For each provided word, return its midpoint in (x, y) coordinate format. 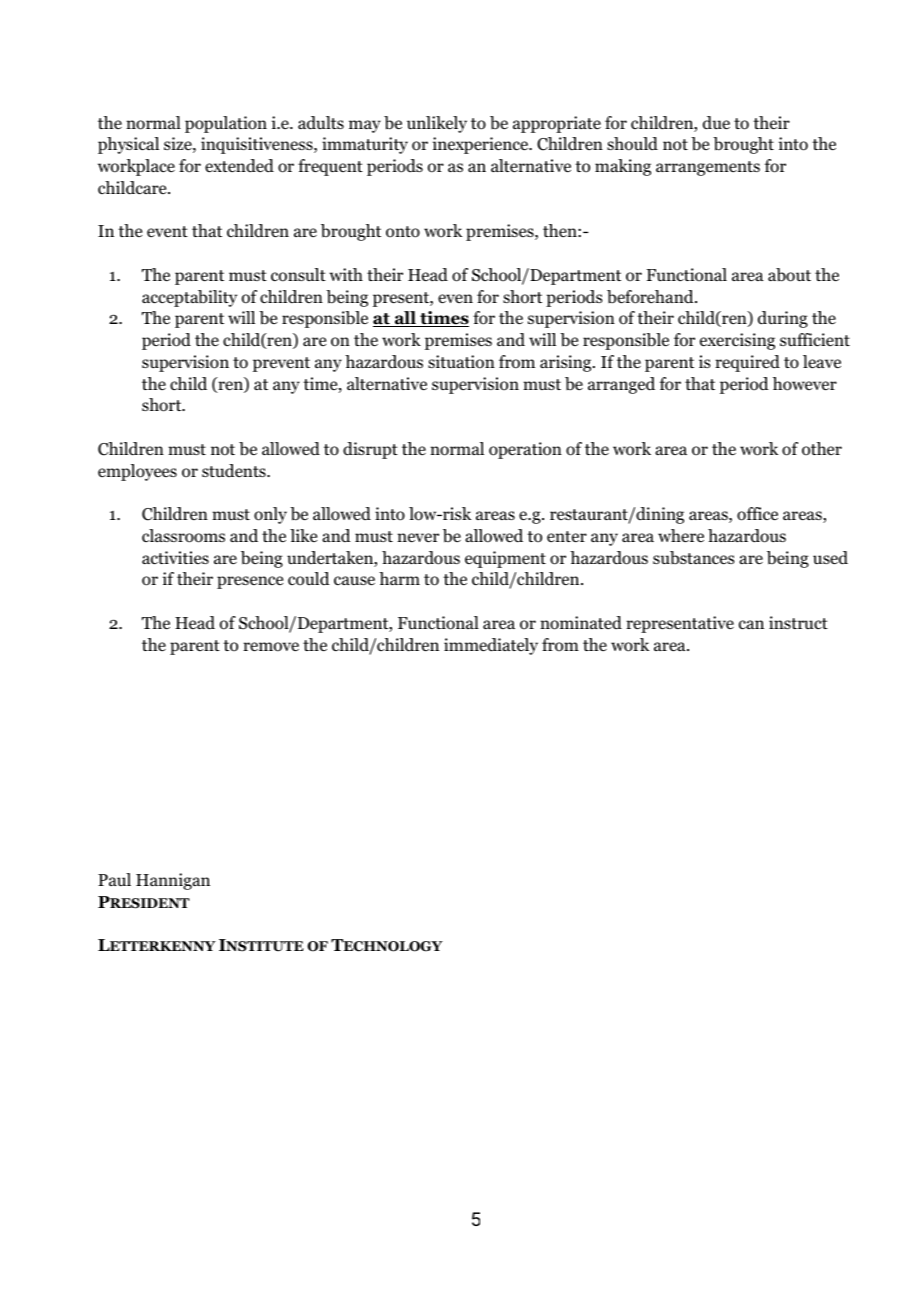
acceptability (189, 298)
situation (461, 362)
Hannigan (173, 881)
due (716, 123)
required (747, 363)
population (226, 124)
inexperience (482, 145)
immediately (491, 646)
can (751, 625)
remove (271, 647)
